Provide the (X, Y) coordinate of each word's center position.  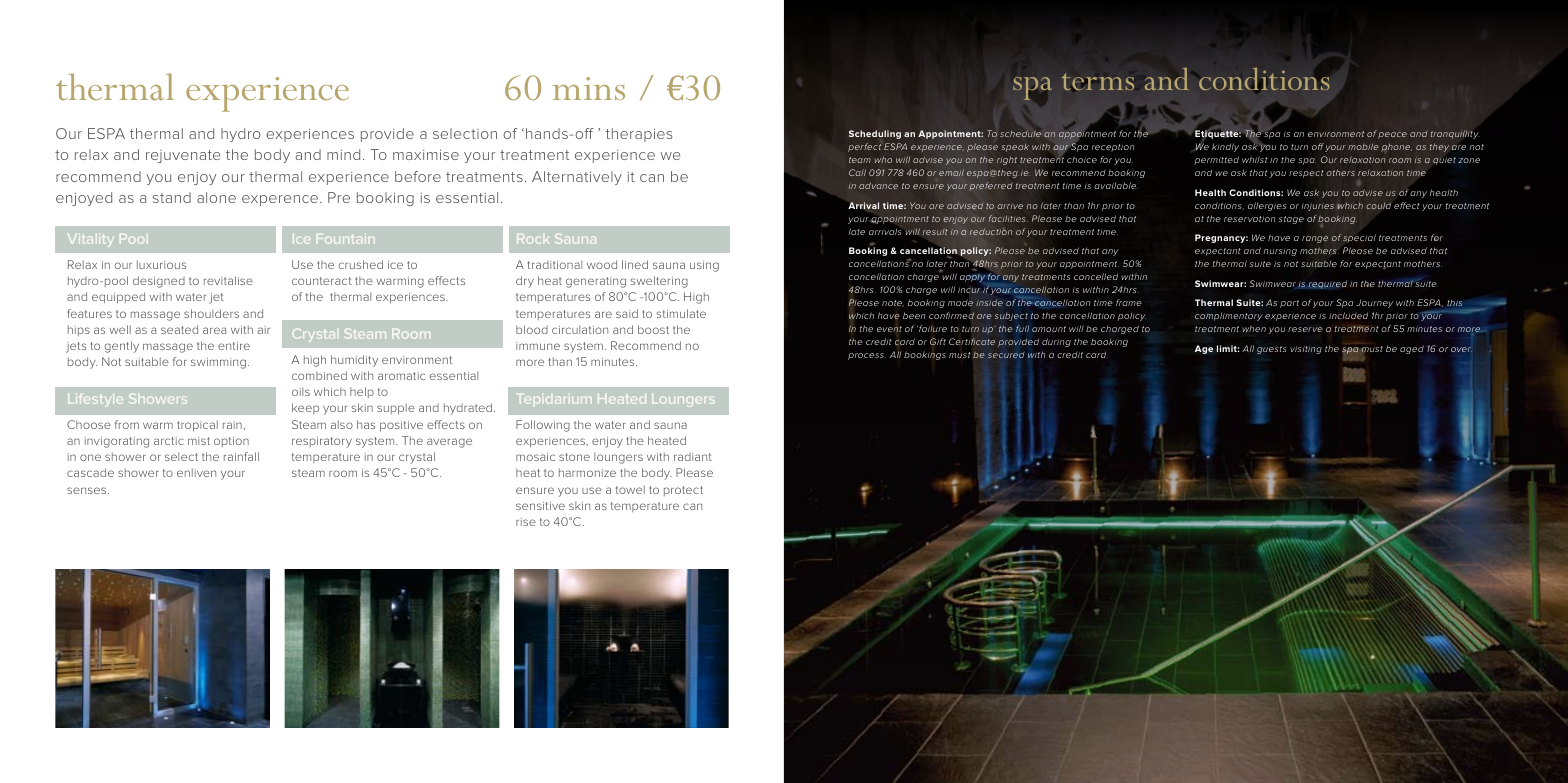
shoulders (211, 313)
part (1289, 304)
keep (305, 408)
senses (88, 490)
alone (216, 197)
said (627, 313)
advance (878, 185)
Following (543, 426)
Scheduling (875, 134)
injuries (1318, 207)
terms (1098, 81)
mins (588, 88)
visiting (1306, 350)
